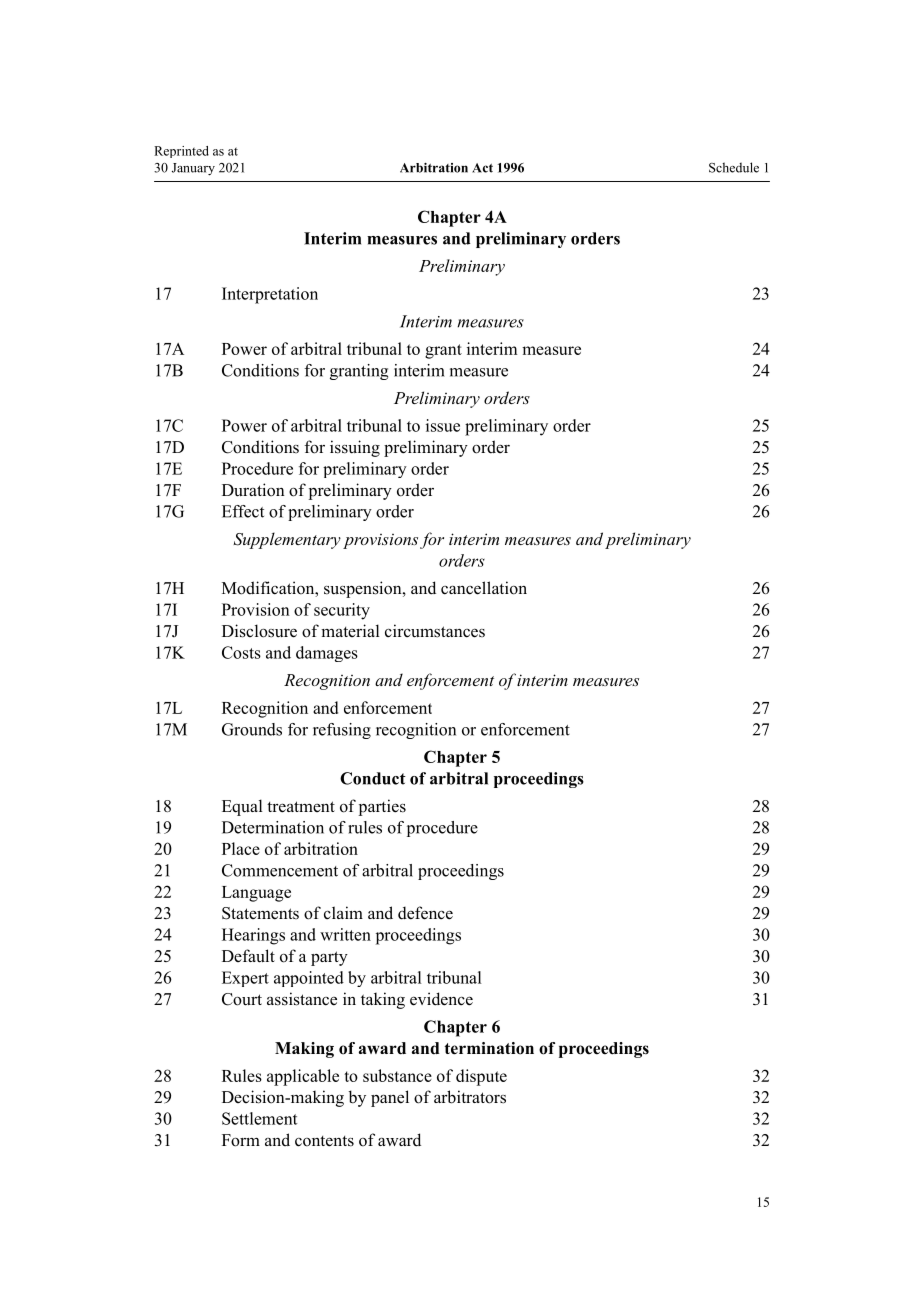  I want to click on Settlement, so click(259, 1118).
